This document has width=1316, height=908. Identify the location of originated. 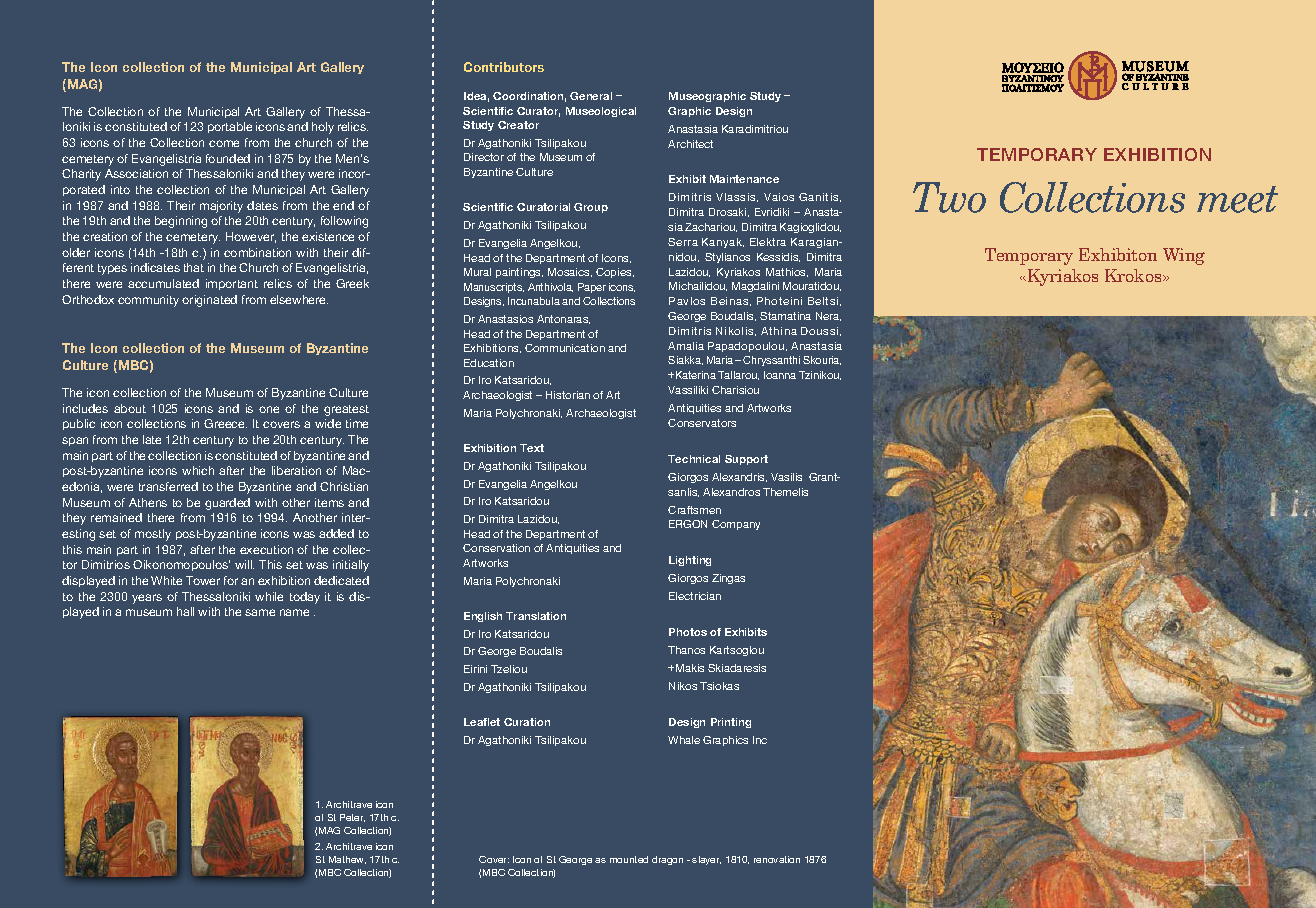
(209, 301).
